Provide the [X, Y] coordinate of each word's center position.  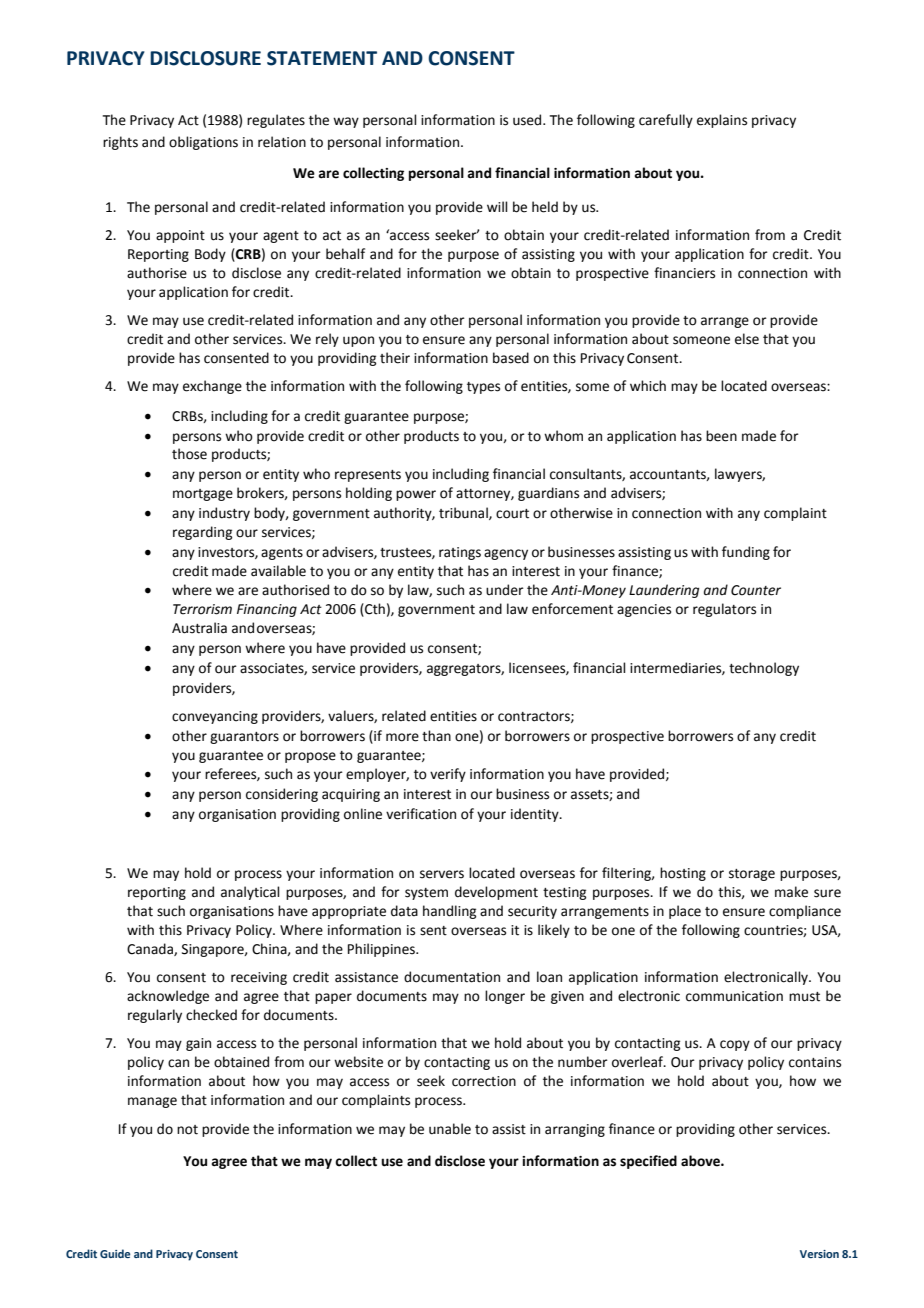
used [528, 120]
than [436, 736]
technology [764, 669]
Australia [199, 628]
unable [450, 1129]
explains [722, 121]
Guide [115, 1253]
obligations [203, 143]
